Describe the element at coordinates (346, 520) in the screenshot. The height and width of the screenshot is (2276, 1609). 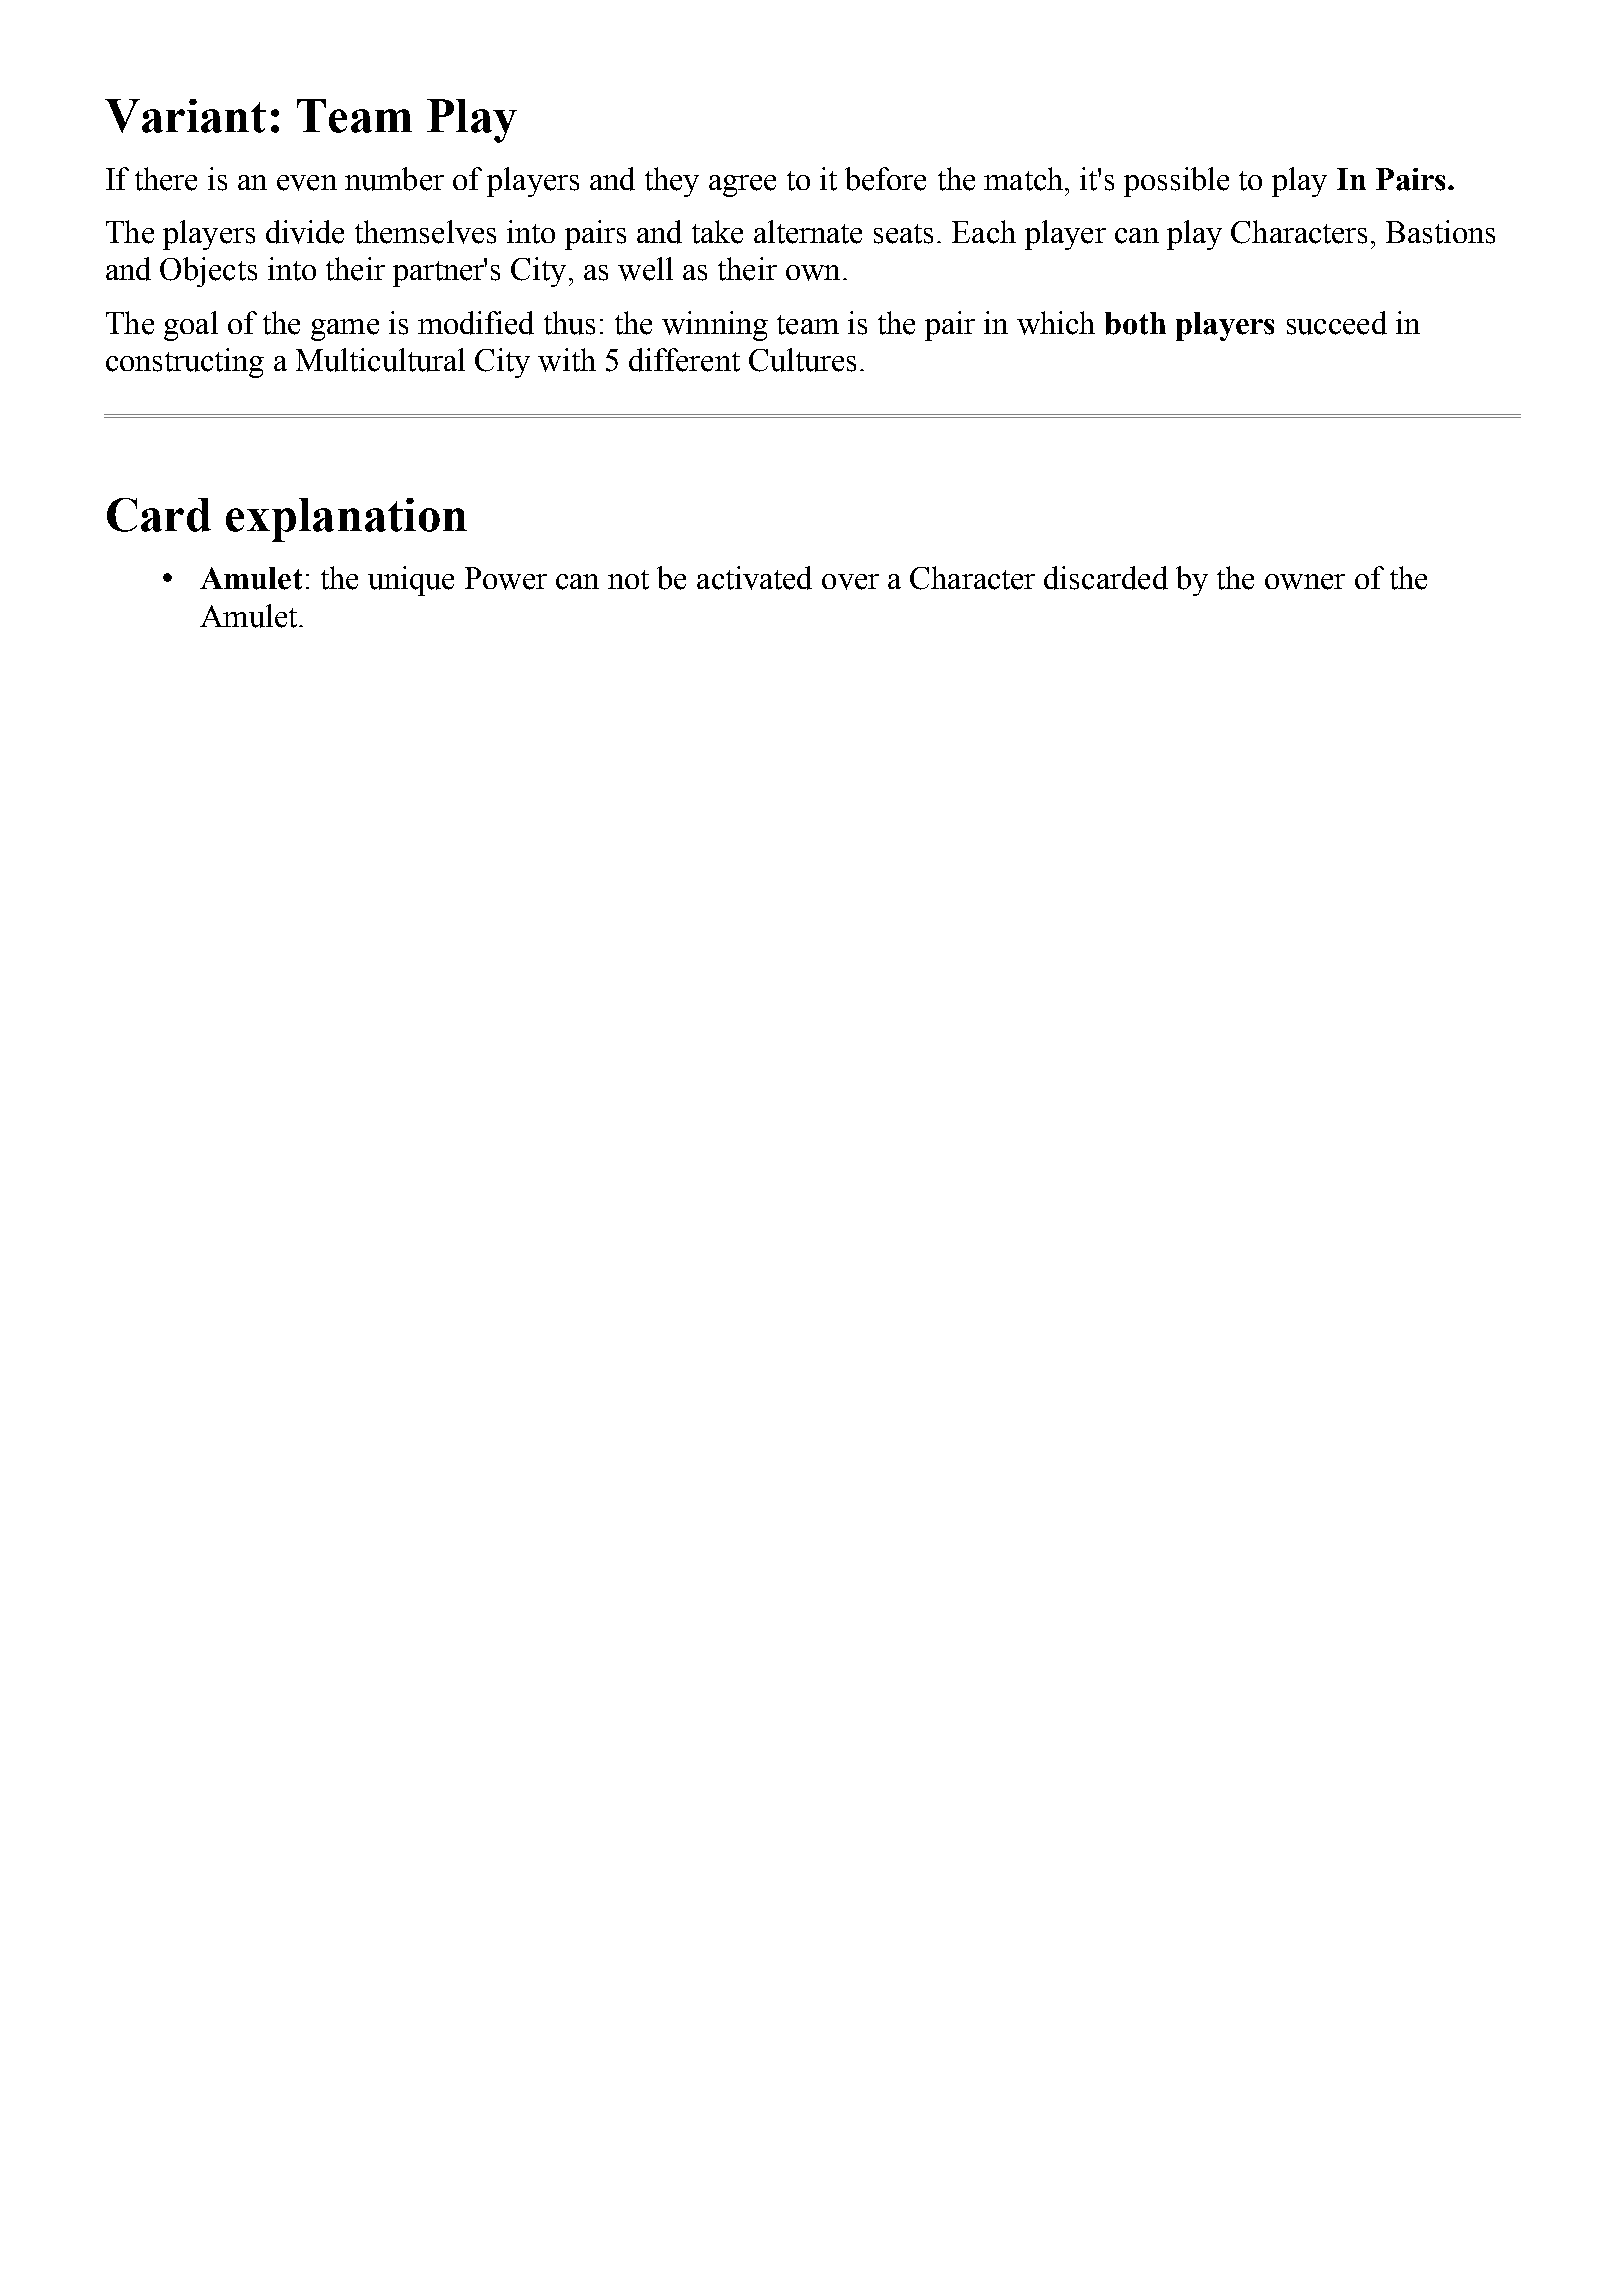
I see `explanation` at that location.
